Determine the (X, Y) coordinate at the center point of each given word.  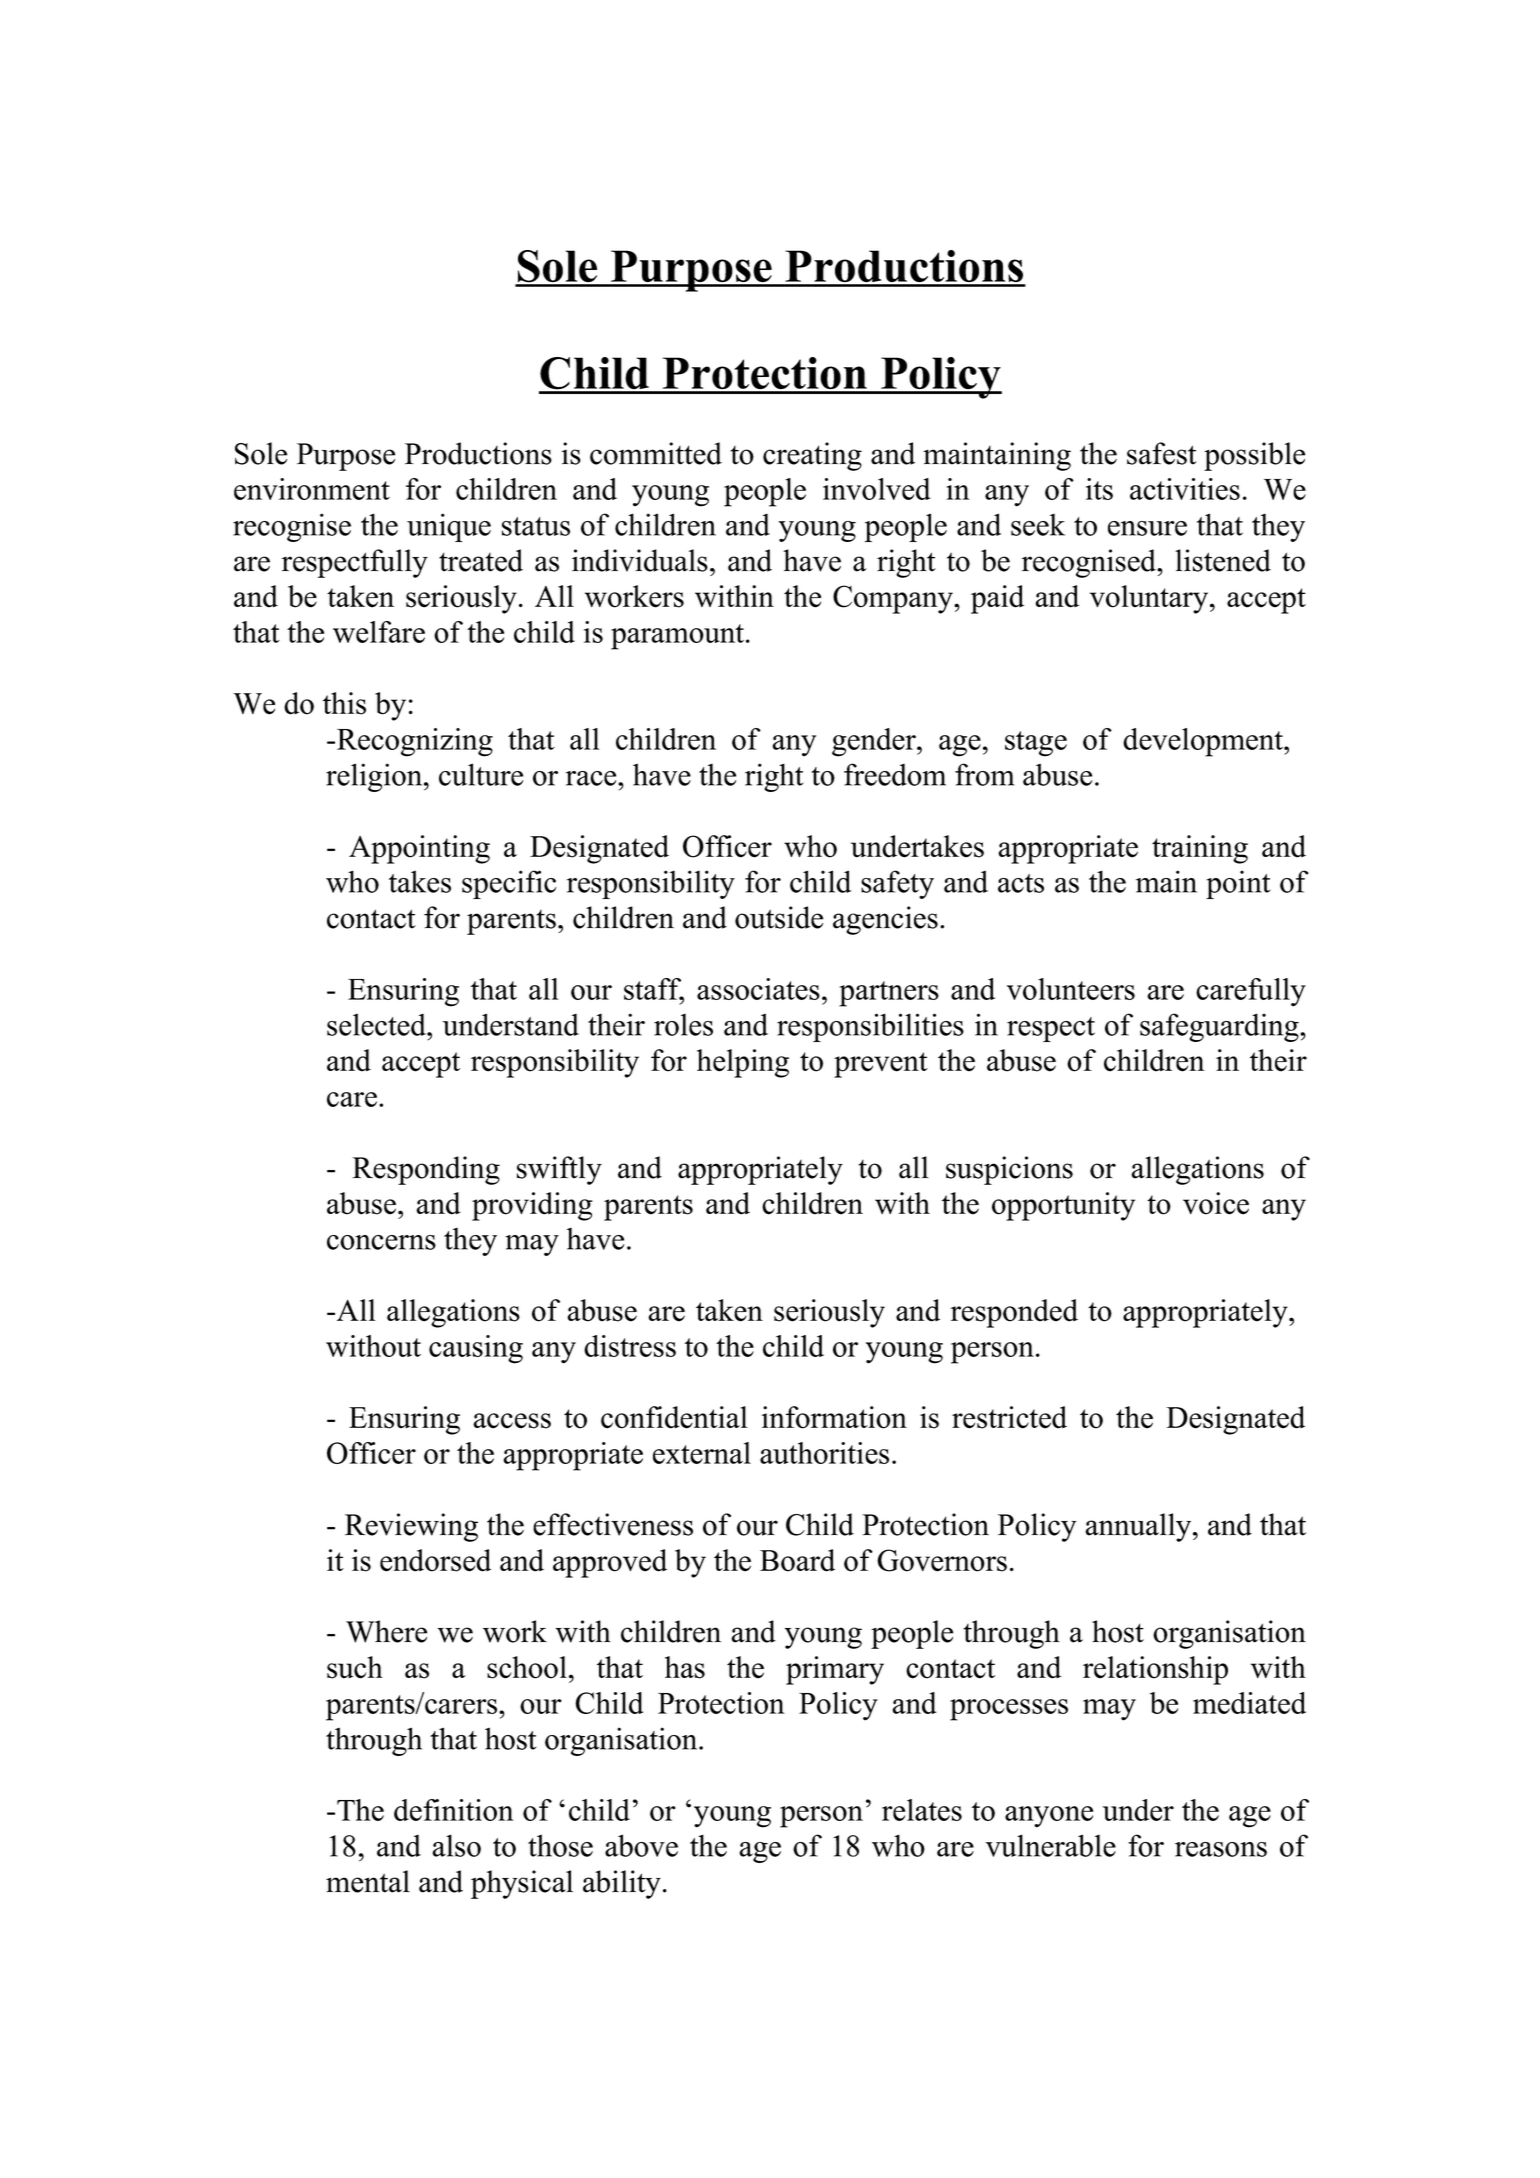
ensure (1147, 528)
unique (449, 527)
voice (1216, 1203)
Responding (426, 1170)
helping (743, 1063)
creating (812, 456)
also (457, 1845)
